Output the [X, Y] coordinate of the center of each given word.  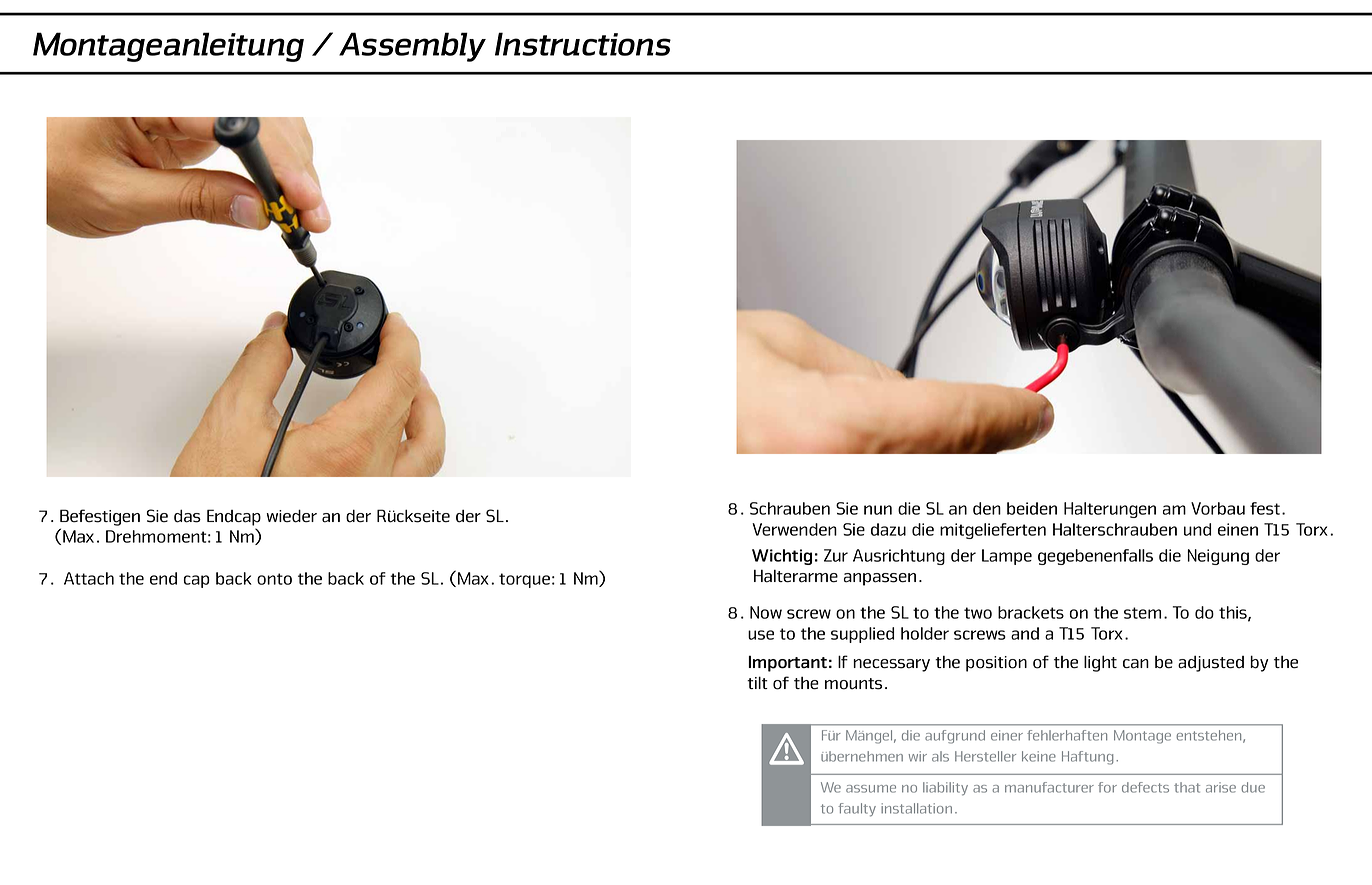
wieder [292, 516]
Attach [89, 578]
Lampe [1007, 557]
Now [766, 612]
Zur [836, 555]
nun [878, 510]
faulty [857, 810]
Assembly [412, 47]
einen [1238, 529]
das [187, 516]
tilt [757, 682]
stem [1142, 613]
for [1107, 787]
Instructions [583, 44]
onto [274, 579]
